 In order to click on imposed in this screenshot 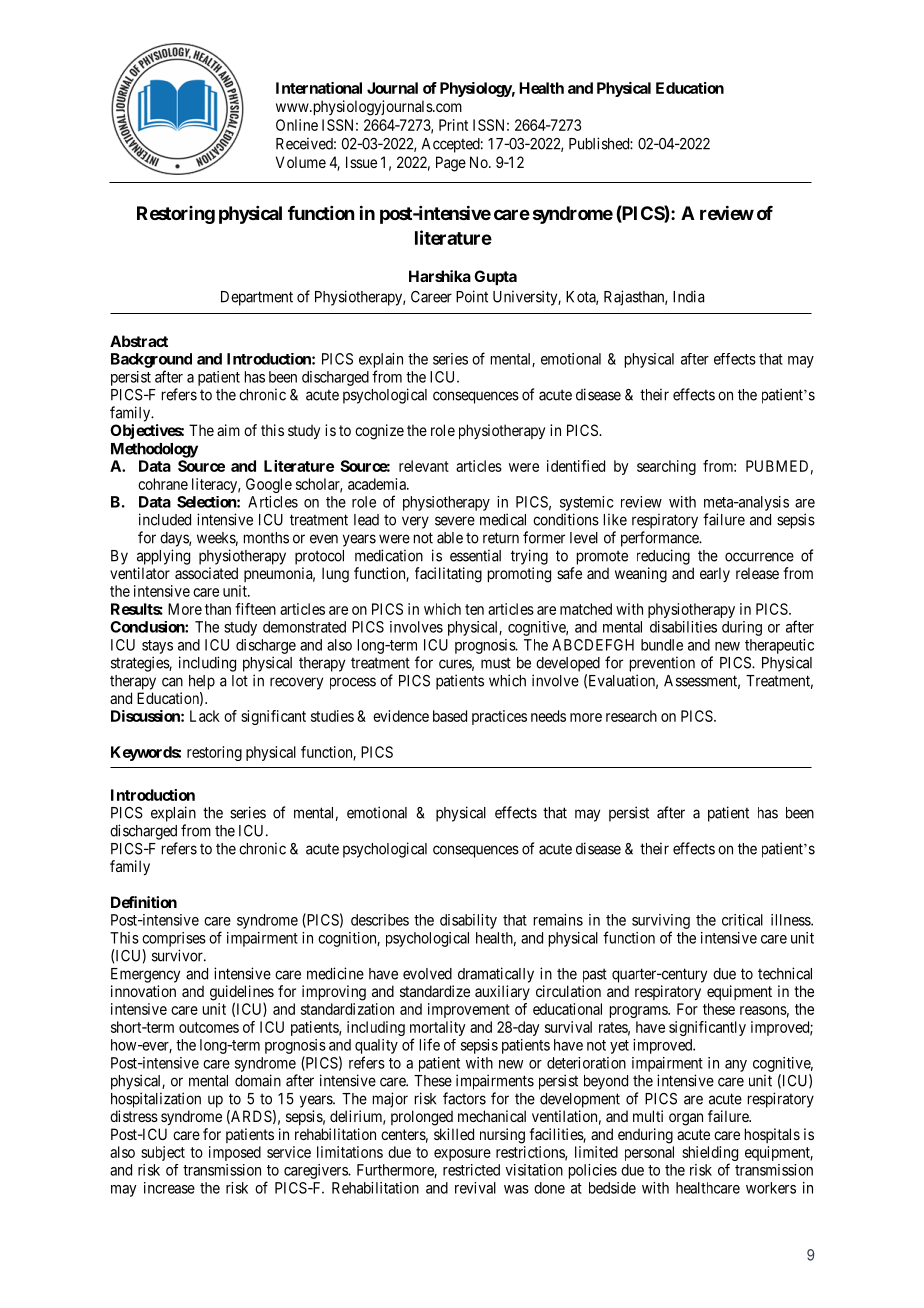, I will do `click(235, 1153)`.
